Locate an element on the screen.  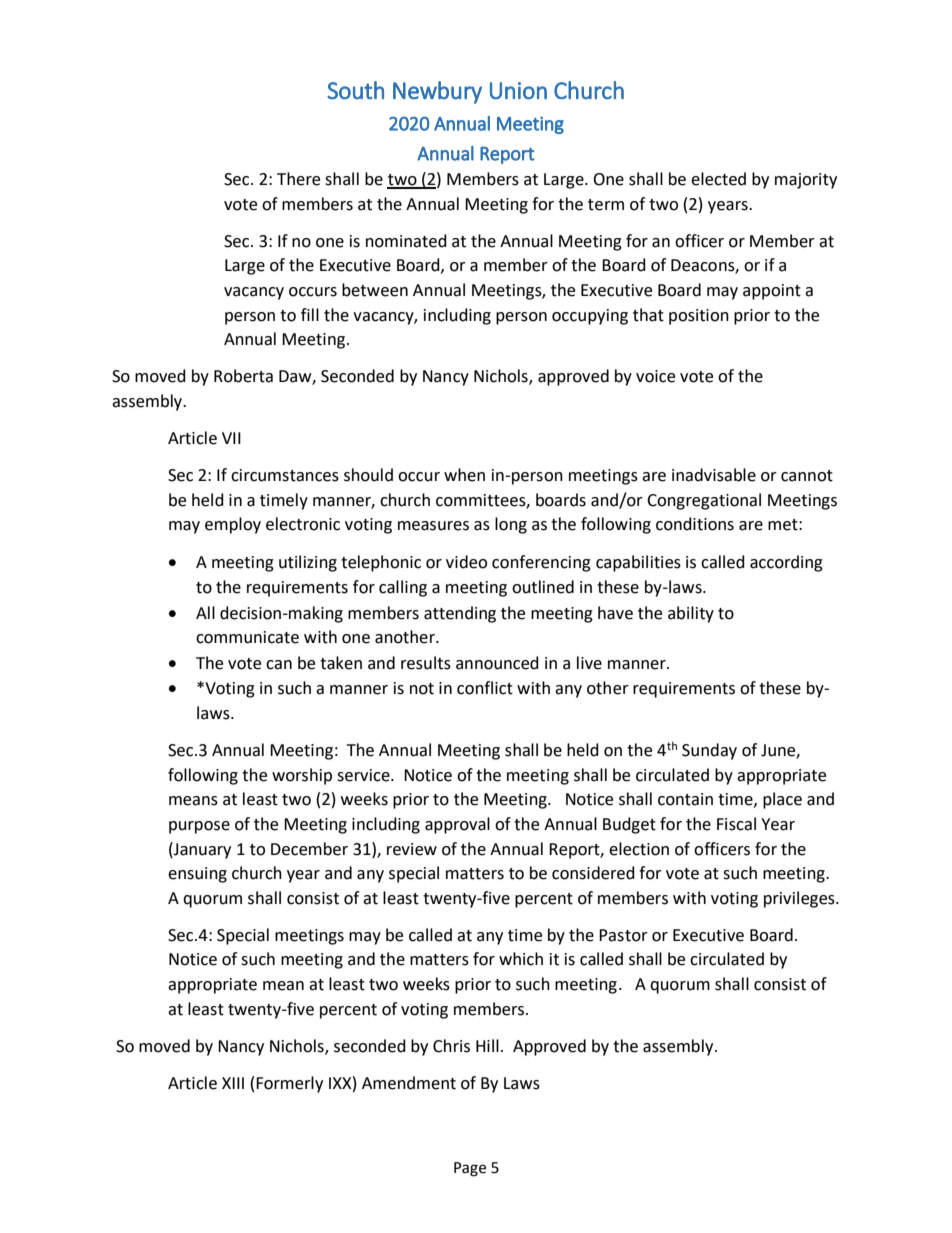
communicate is located at coordinates (247, 637).
